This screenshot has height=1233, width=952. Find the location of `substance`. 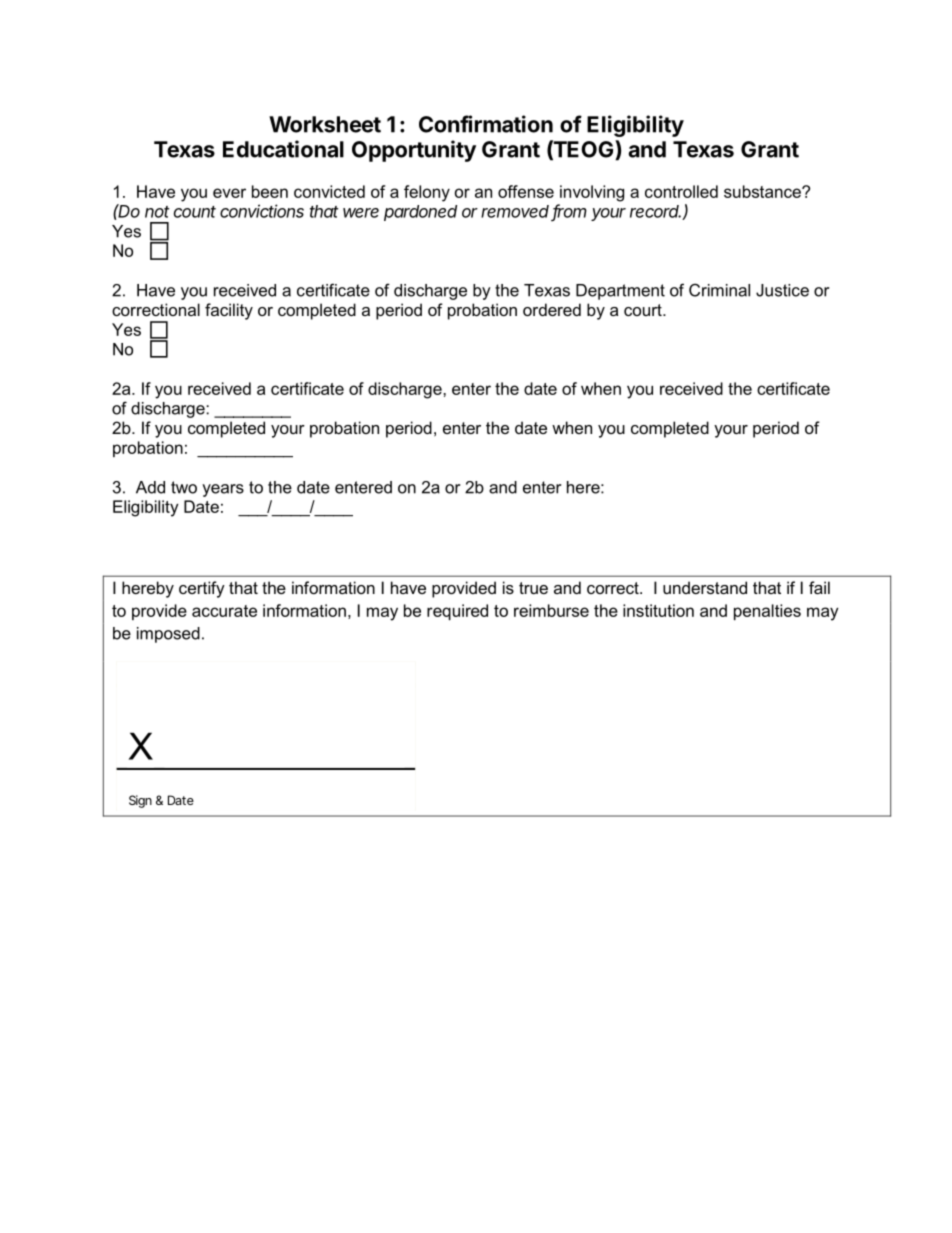

substance is located at coordinates (763, 191).
